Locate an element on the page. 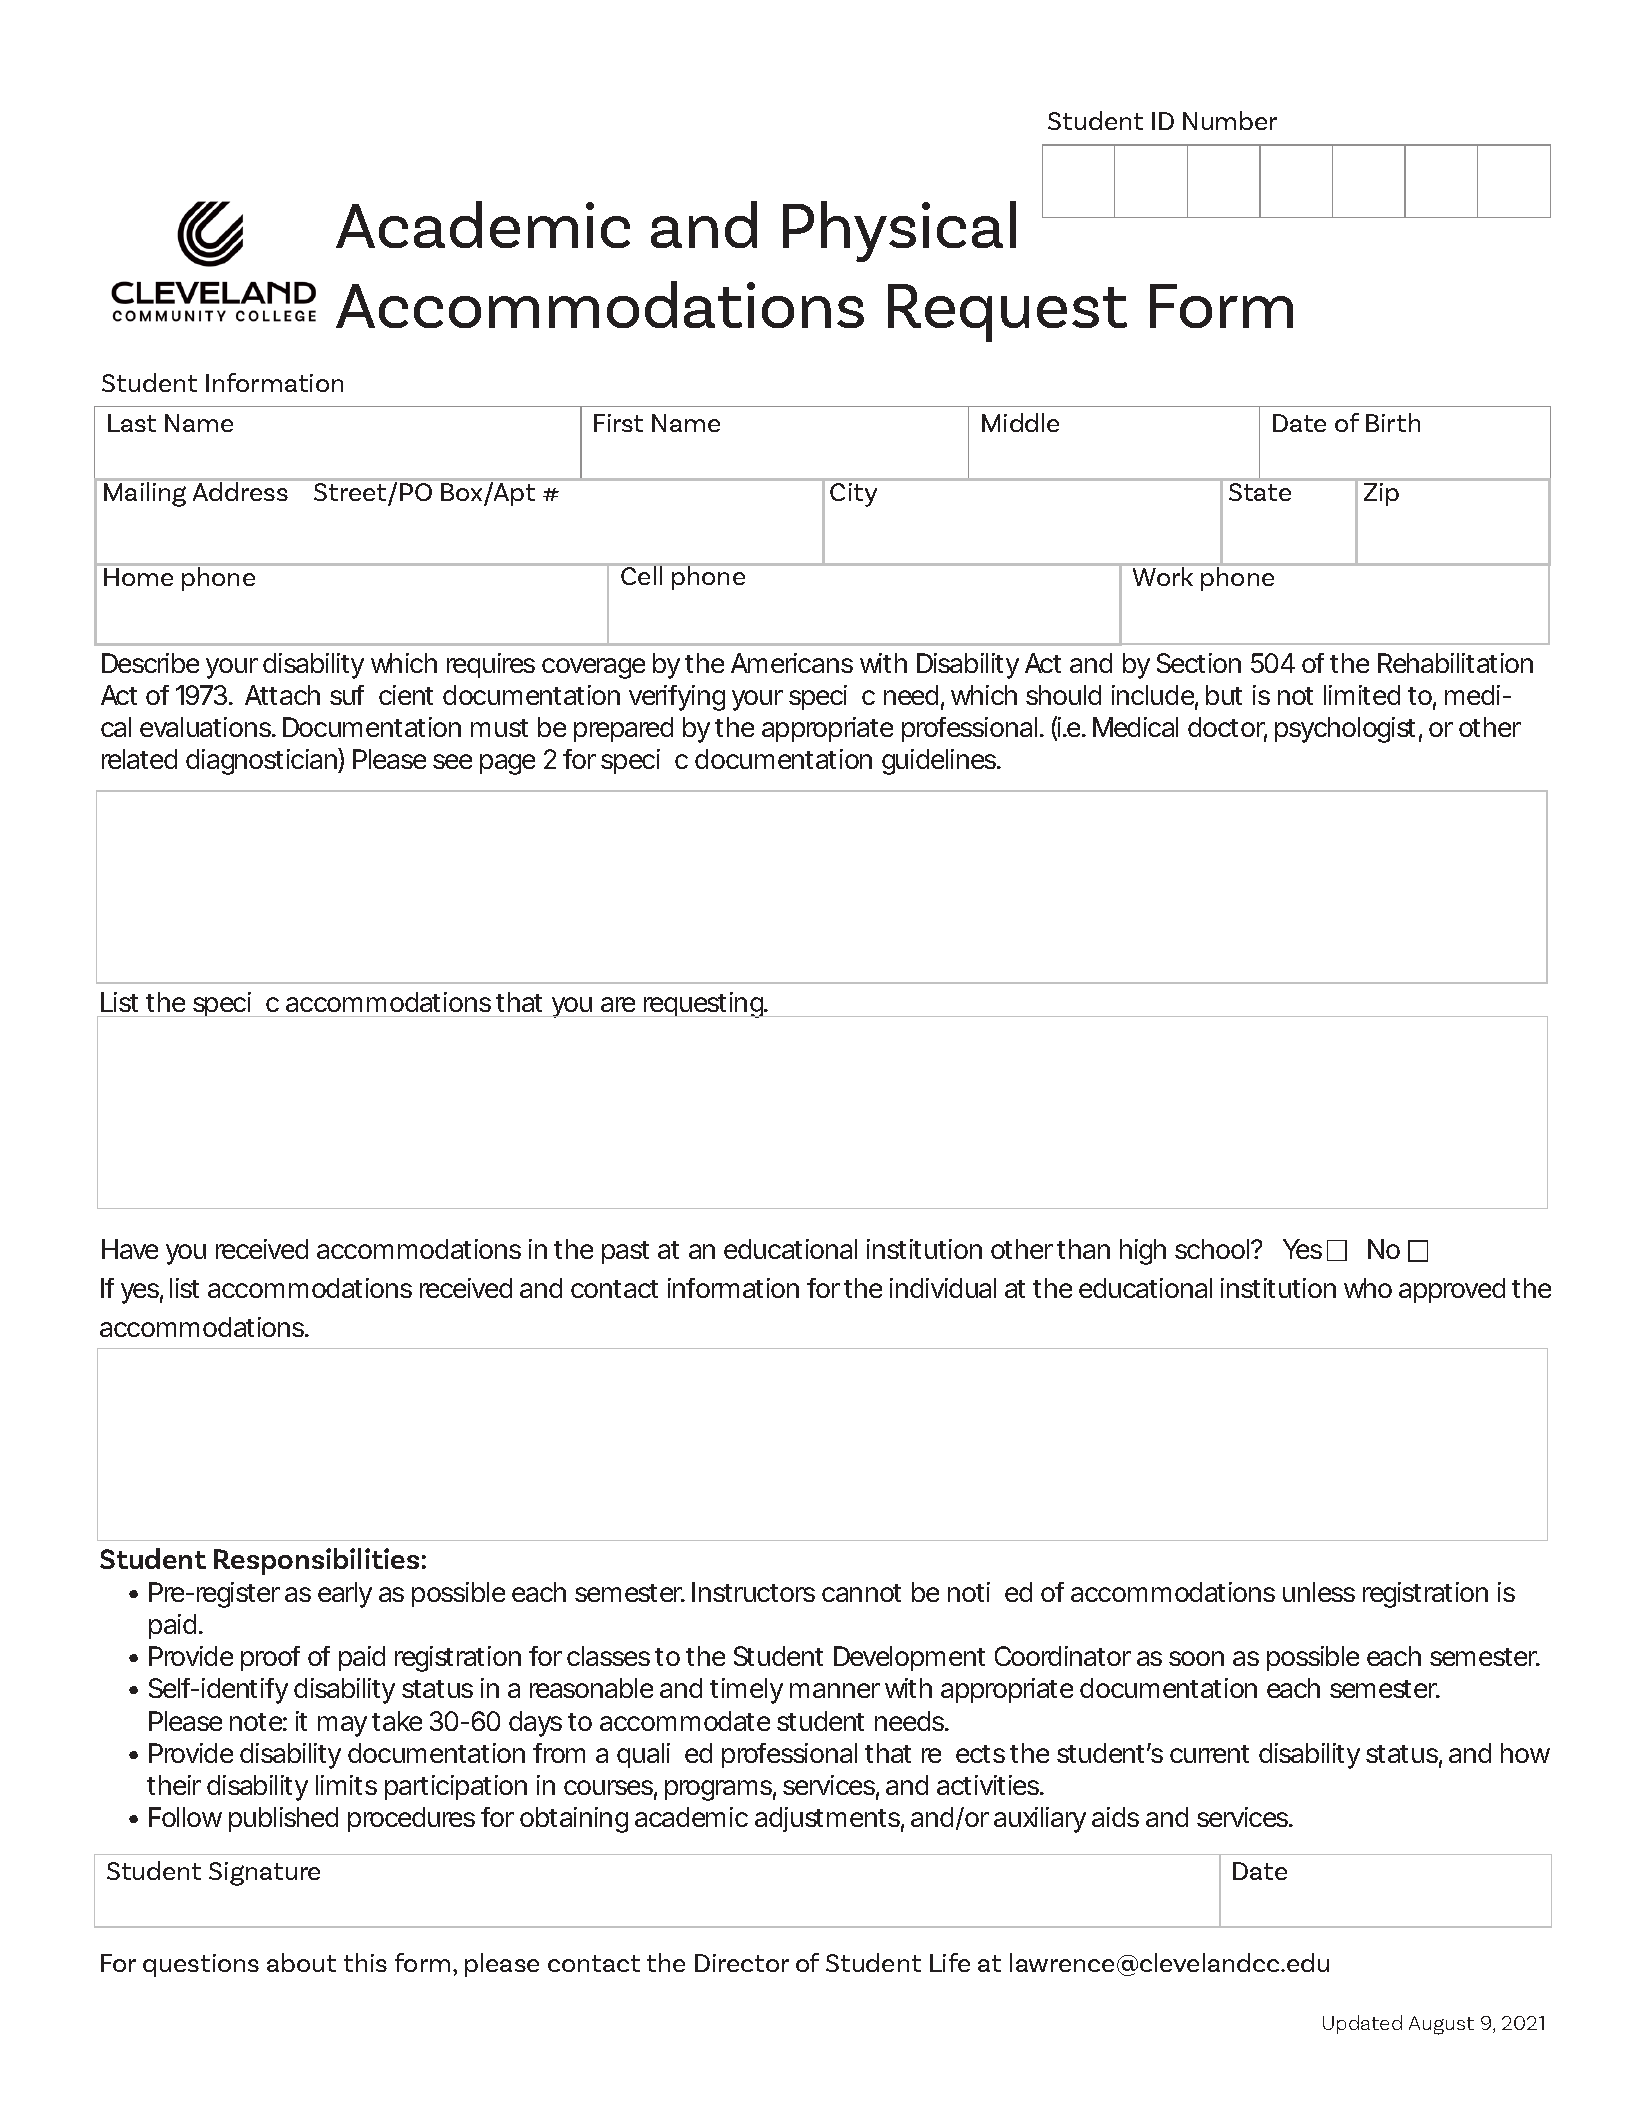 The image size is (1645, 2128). school is located at coordinates (1213, 1249).
